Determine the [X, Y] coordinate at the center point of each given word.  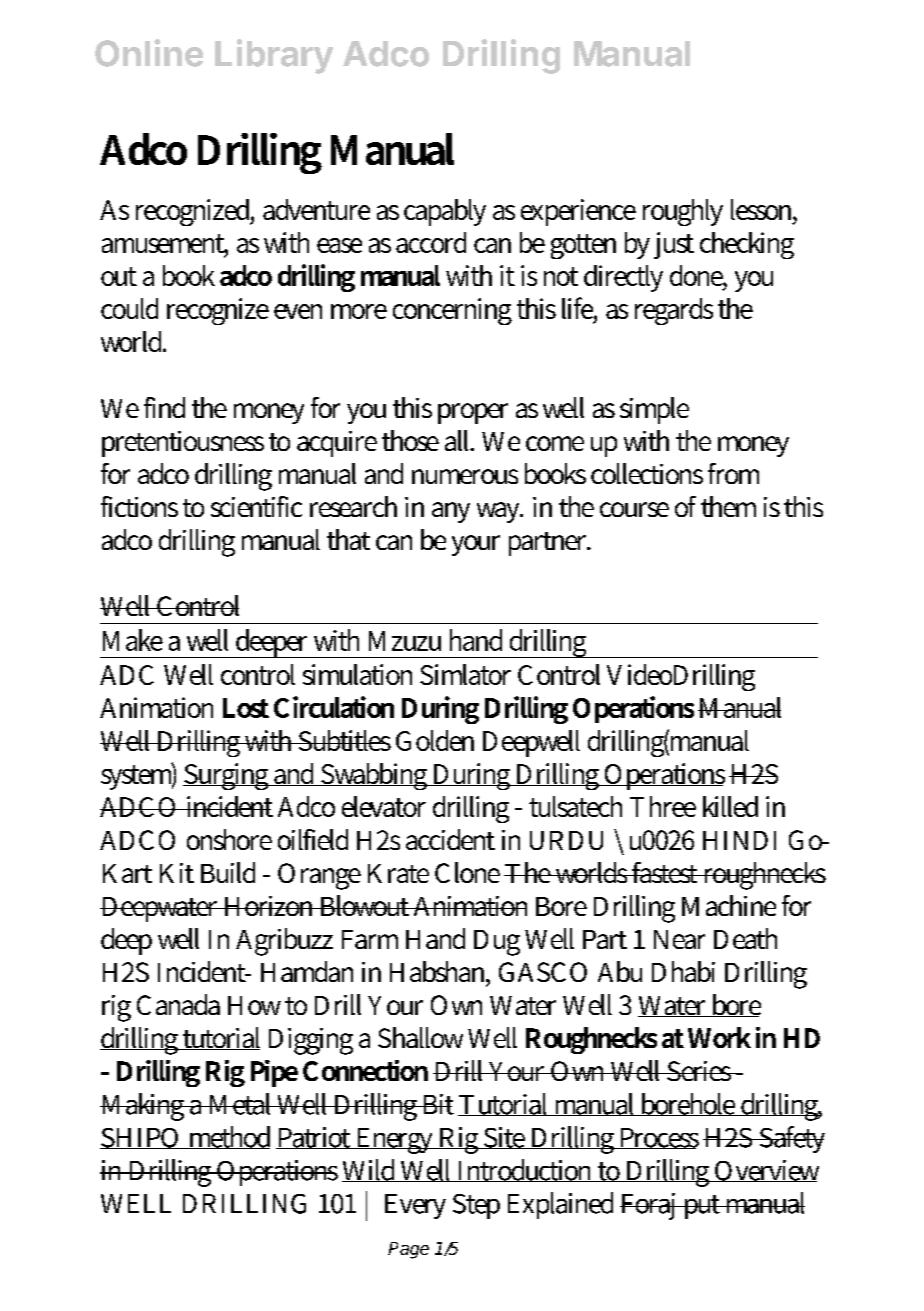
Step [476, 1206]
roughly [683, 212]
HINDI [739, 840]
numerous [465, 476]
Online [149, 53]
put [702, 1207]
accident [450, 839]
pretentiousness [183, 444]
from [733, 473]
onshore [229, 839]
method [228, 1137]
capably [445, 212]
